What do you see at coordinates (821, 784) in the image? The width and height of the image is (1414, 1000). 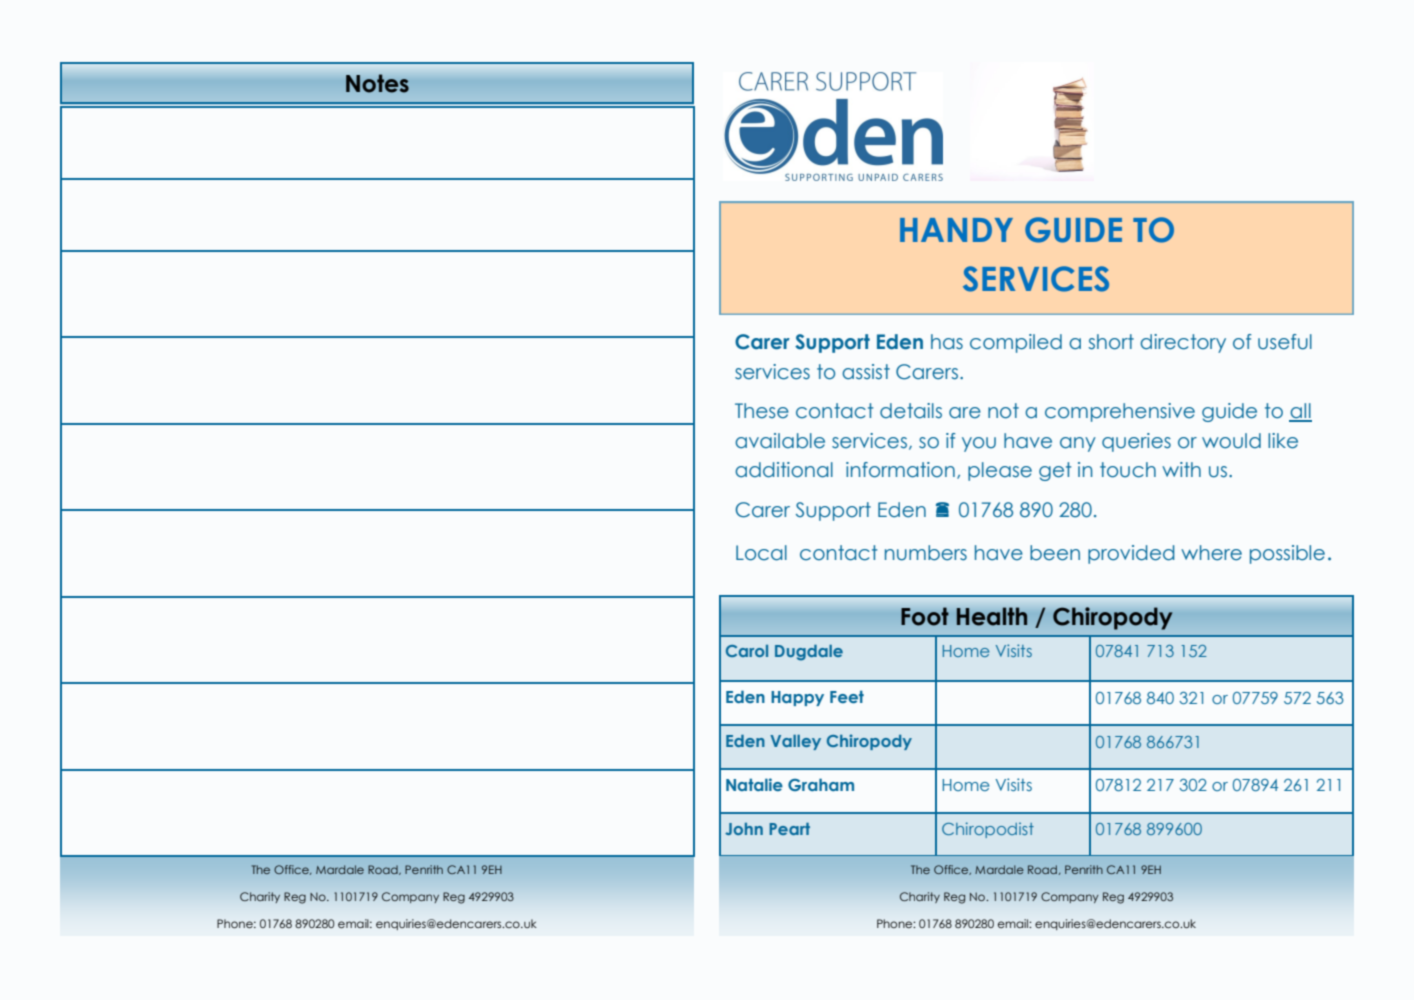 I see `Graham` at bounding box center [821, 784].
